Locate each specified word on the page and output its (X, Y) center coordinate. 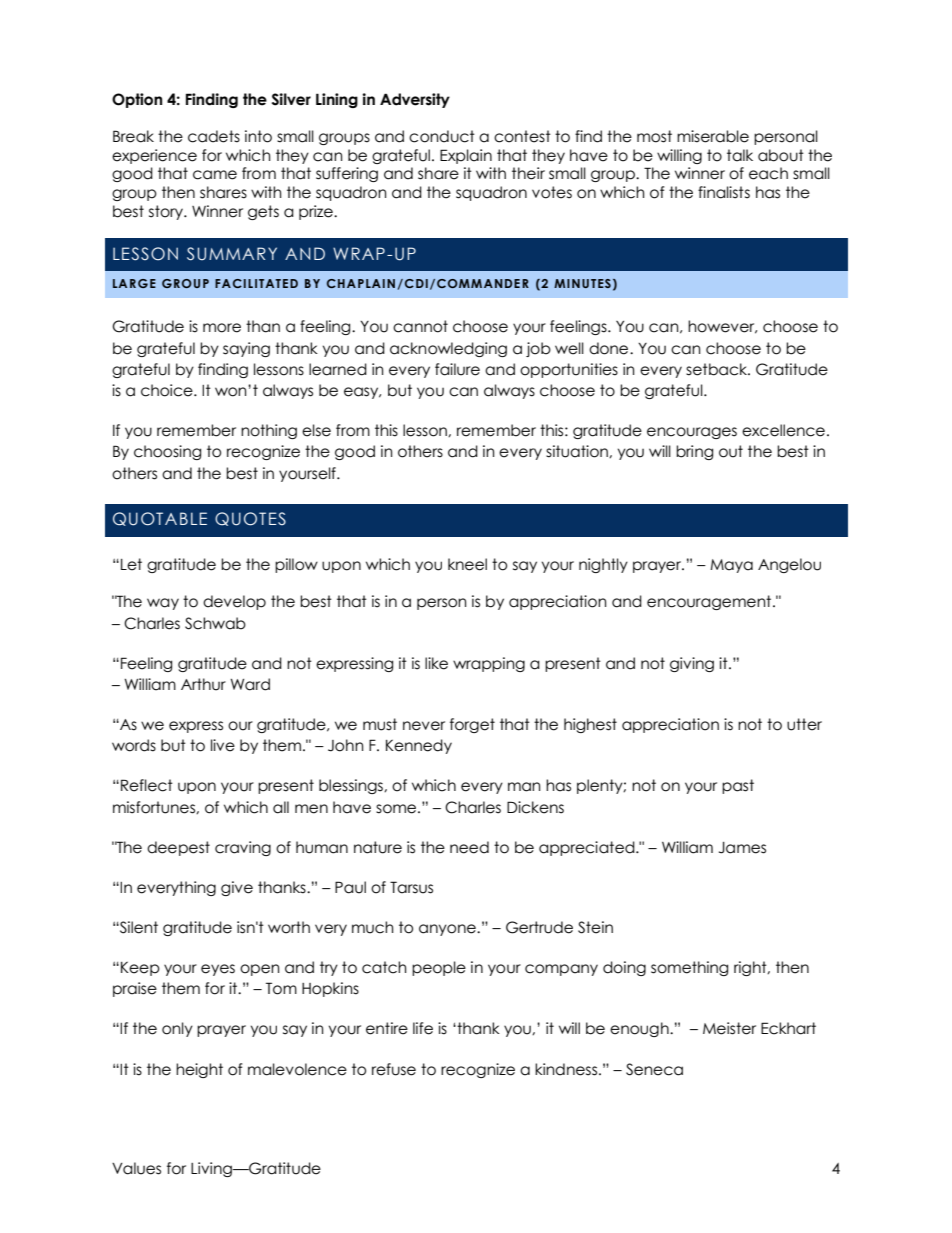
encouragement (710, 602)
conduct (442, 136)
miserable (713, 136)
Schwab (215, 623)
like (436, 663)
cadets (214, 136)
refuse (394, 1069)
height (199, 1070)
